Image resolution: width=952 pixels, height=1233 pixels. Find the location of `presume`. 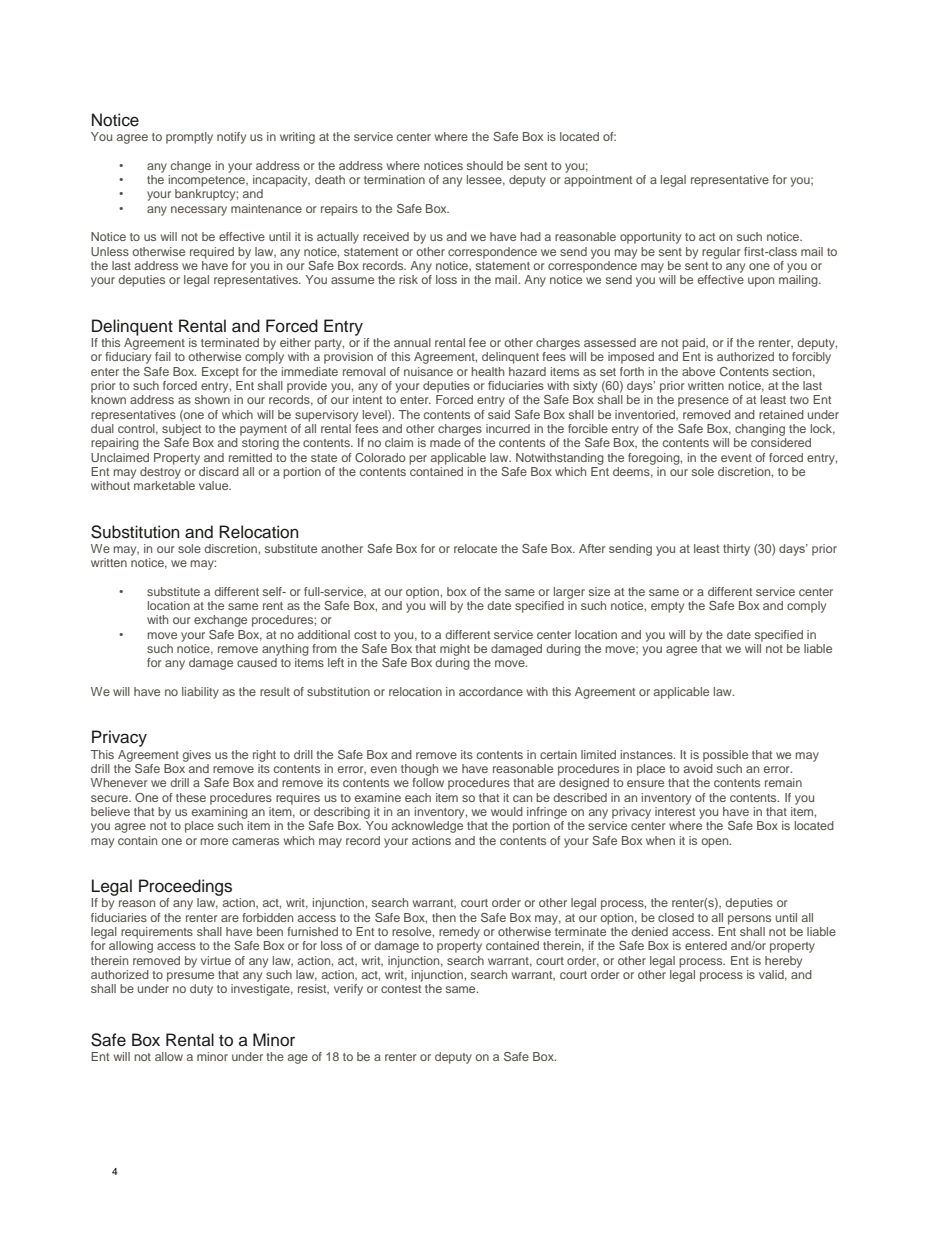

presume is located at coordinates (190, 977).
